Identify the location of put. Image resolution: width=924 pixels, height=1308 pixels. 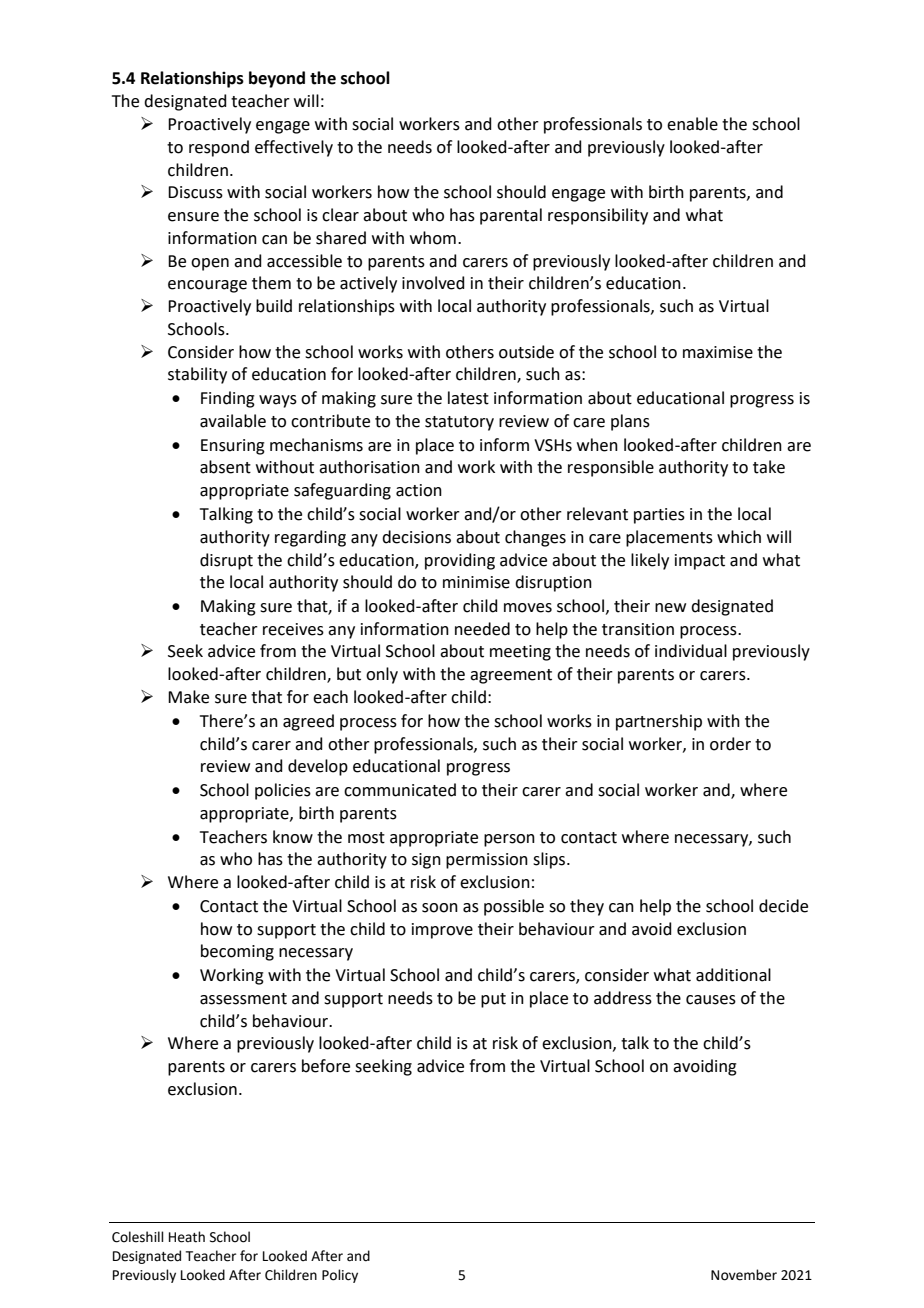
(493, 1000).
